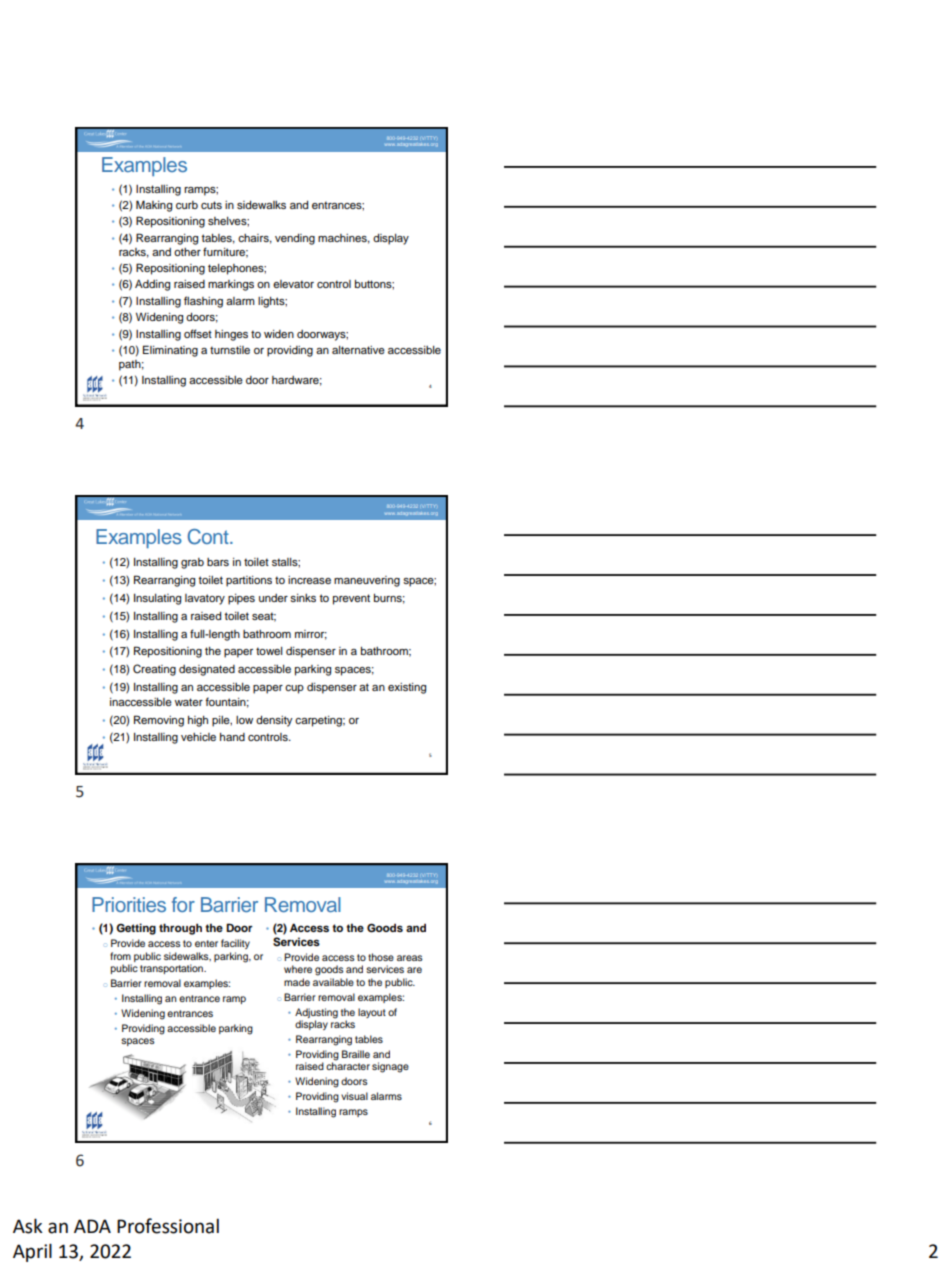 The image size is (952, 1270). I want to click on Professional, so click(168, 1226).
